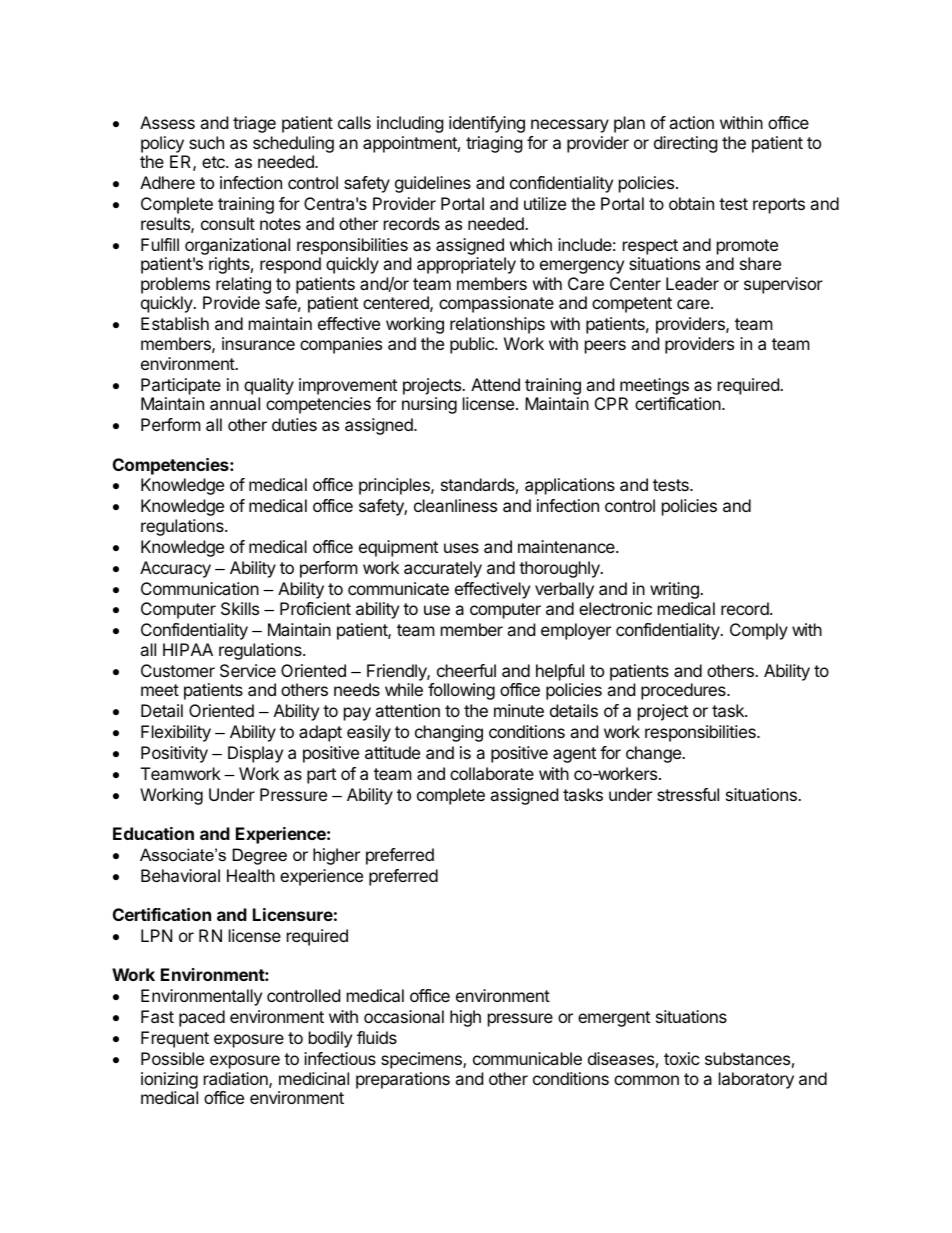  Describe the element at coordinates (495, 384) in the document. I see `Attend` at that location.
